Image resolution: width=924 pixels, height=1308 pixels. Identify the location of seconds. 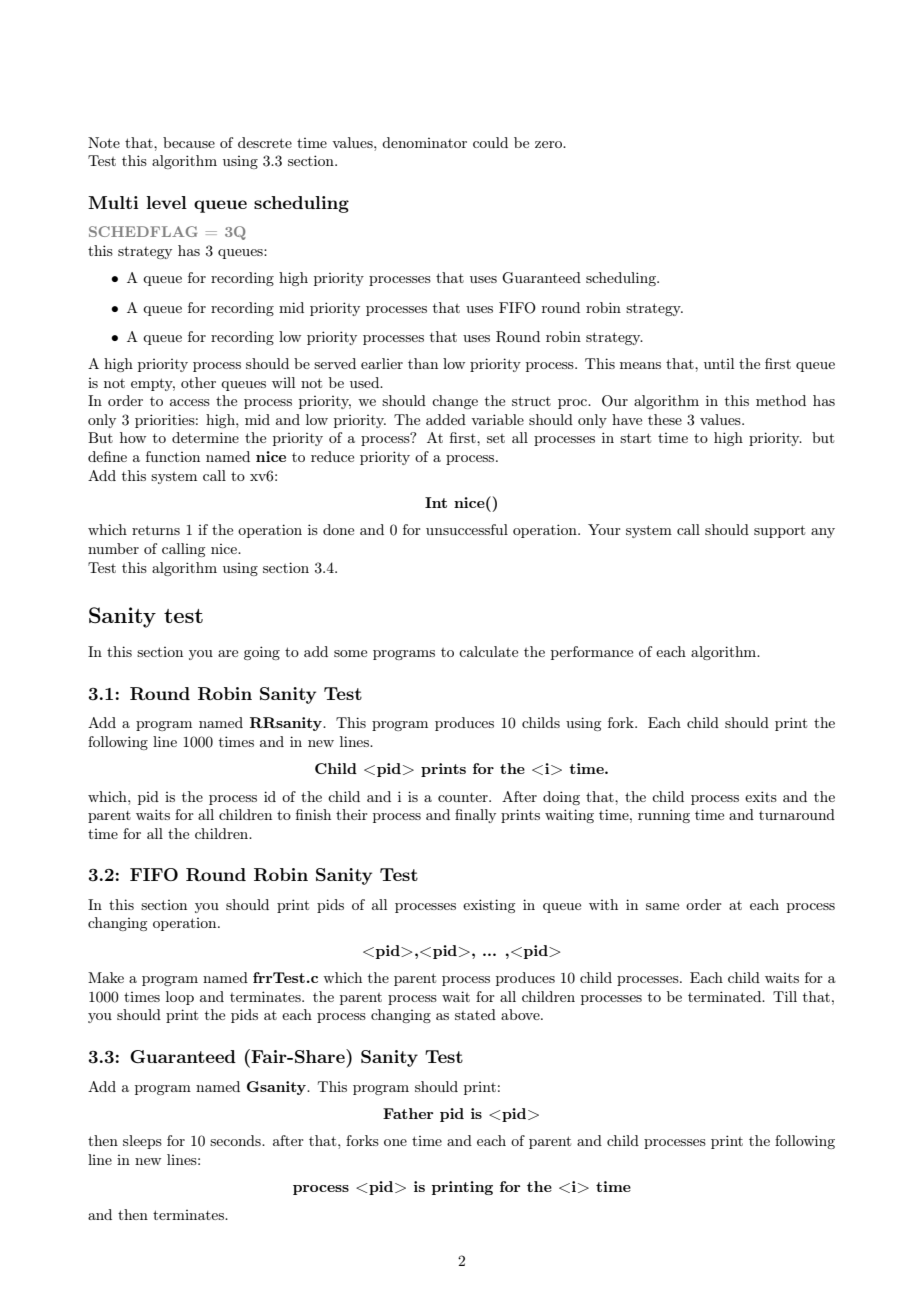
(236, 1140).
